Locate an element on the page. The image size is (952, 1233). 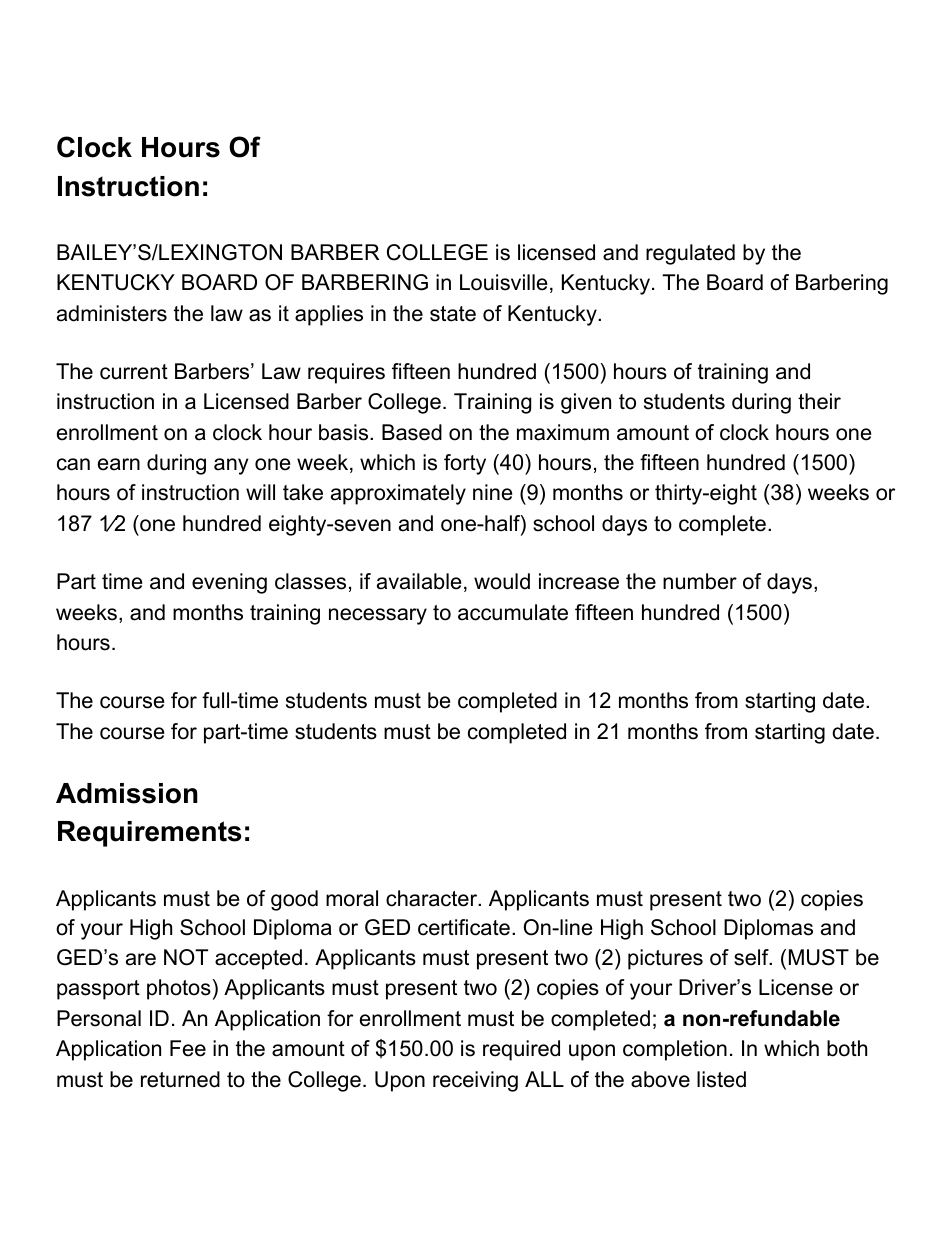
number is located at coordinates (700, 581).
